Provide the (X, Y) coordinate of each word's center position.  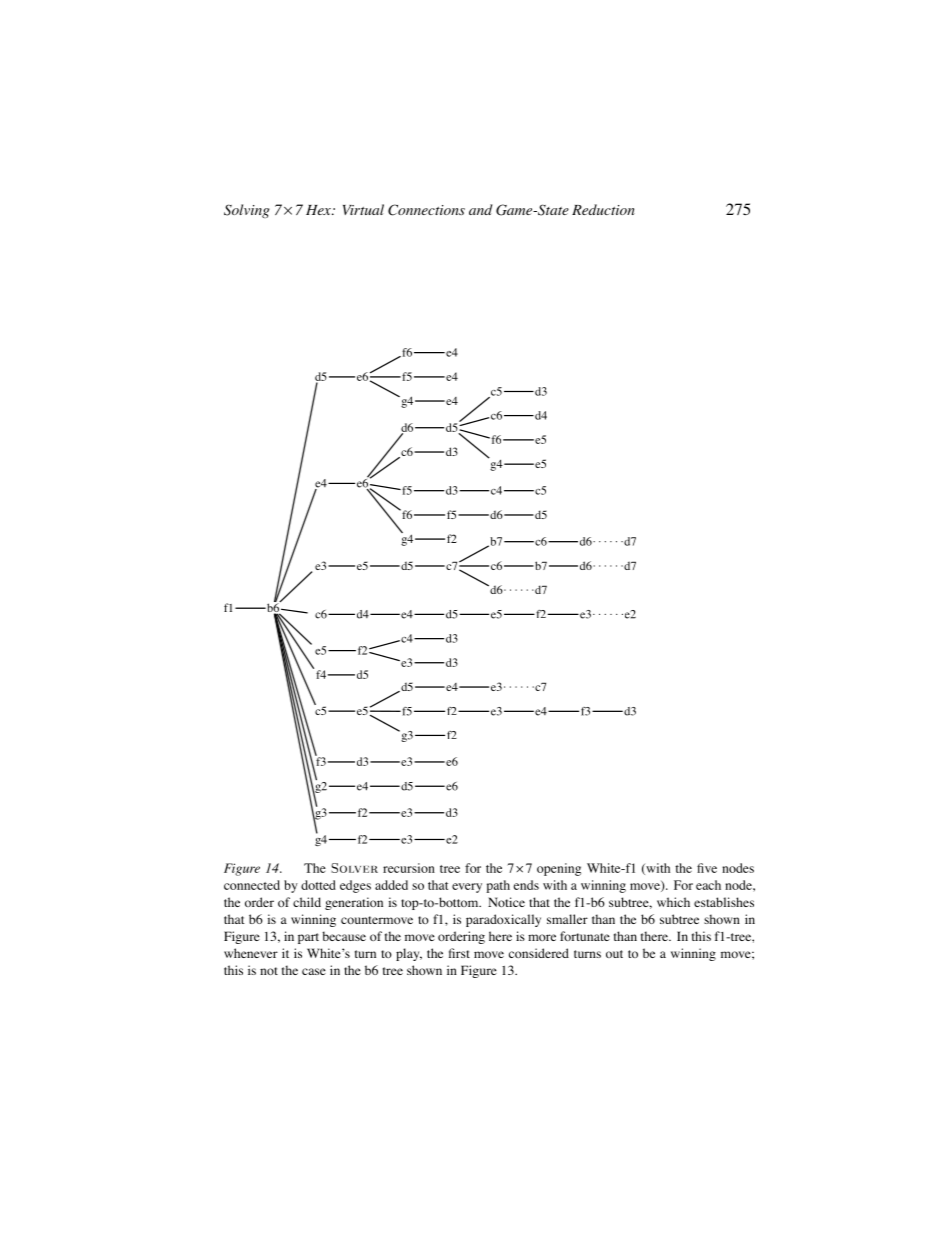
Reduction (603, 209)
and (481, 209)
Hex (319, 210)
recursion (409, 868)
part (308, 938)
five (707, 868)
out (614, 954)
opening (559, 869)
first (459, 953)
